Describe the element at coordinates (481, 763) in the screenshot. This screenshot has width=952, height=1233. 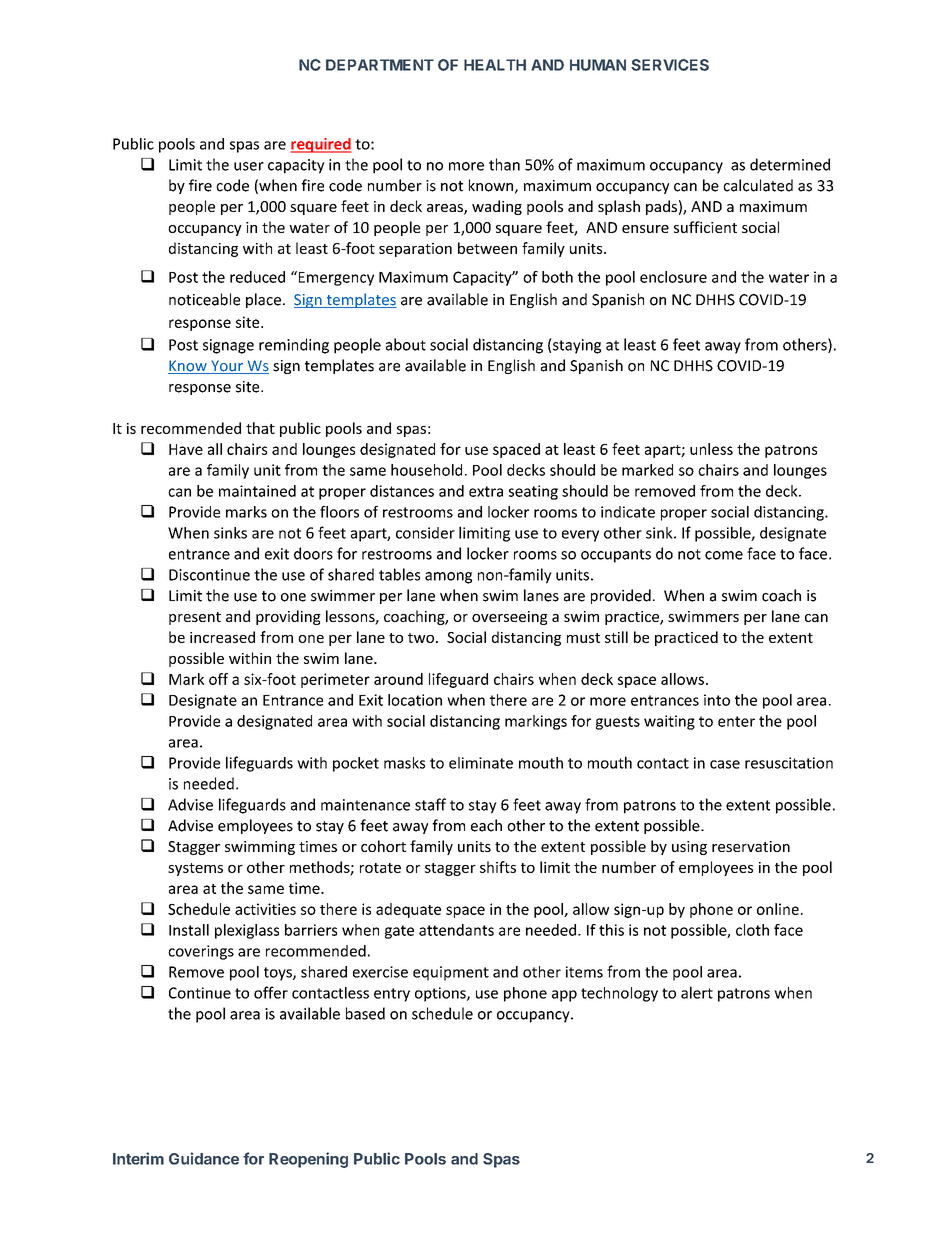
I see `eliminate` at that location.
